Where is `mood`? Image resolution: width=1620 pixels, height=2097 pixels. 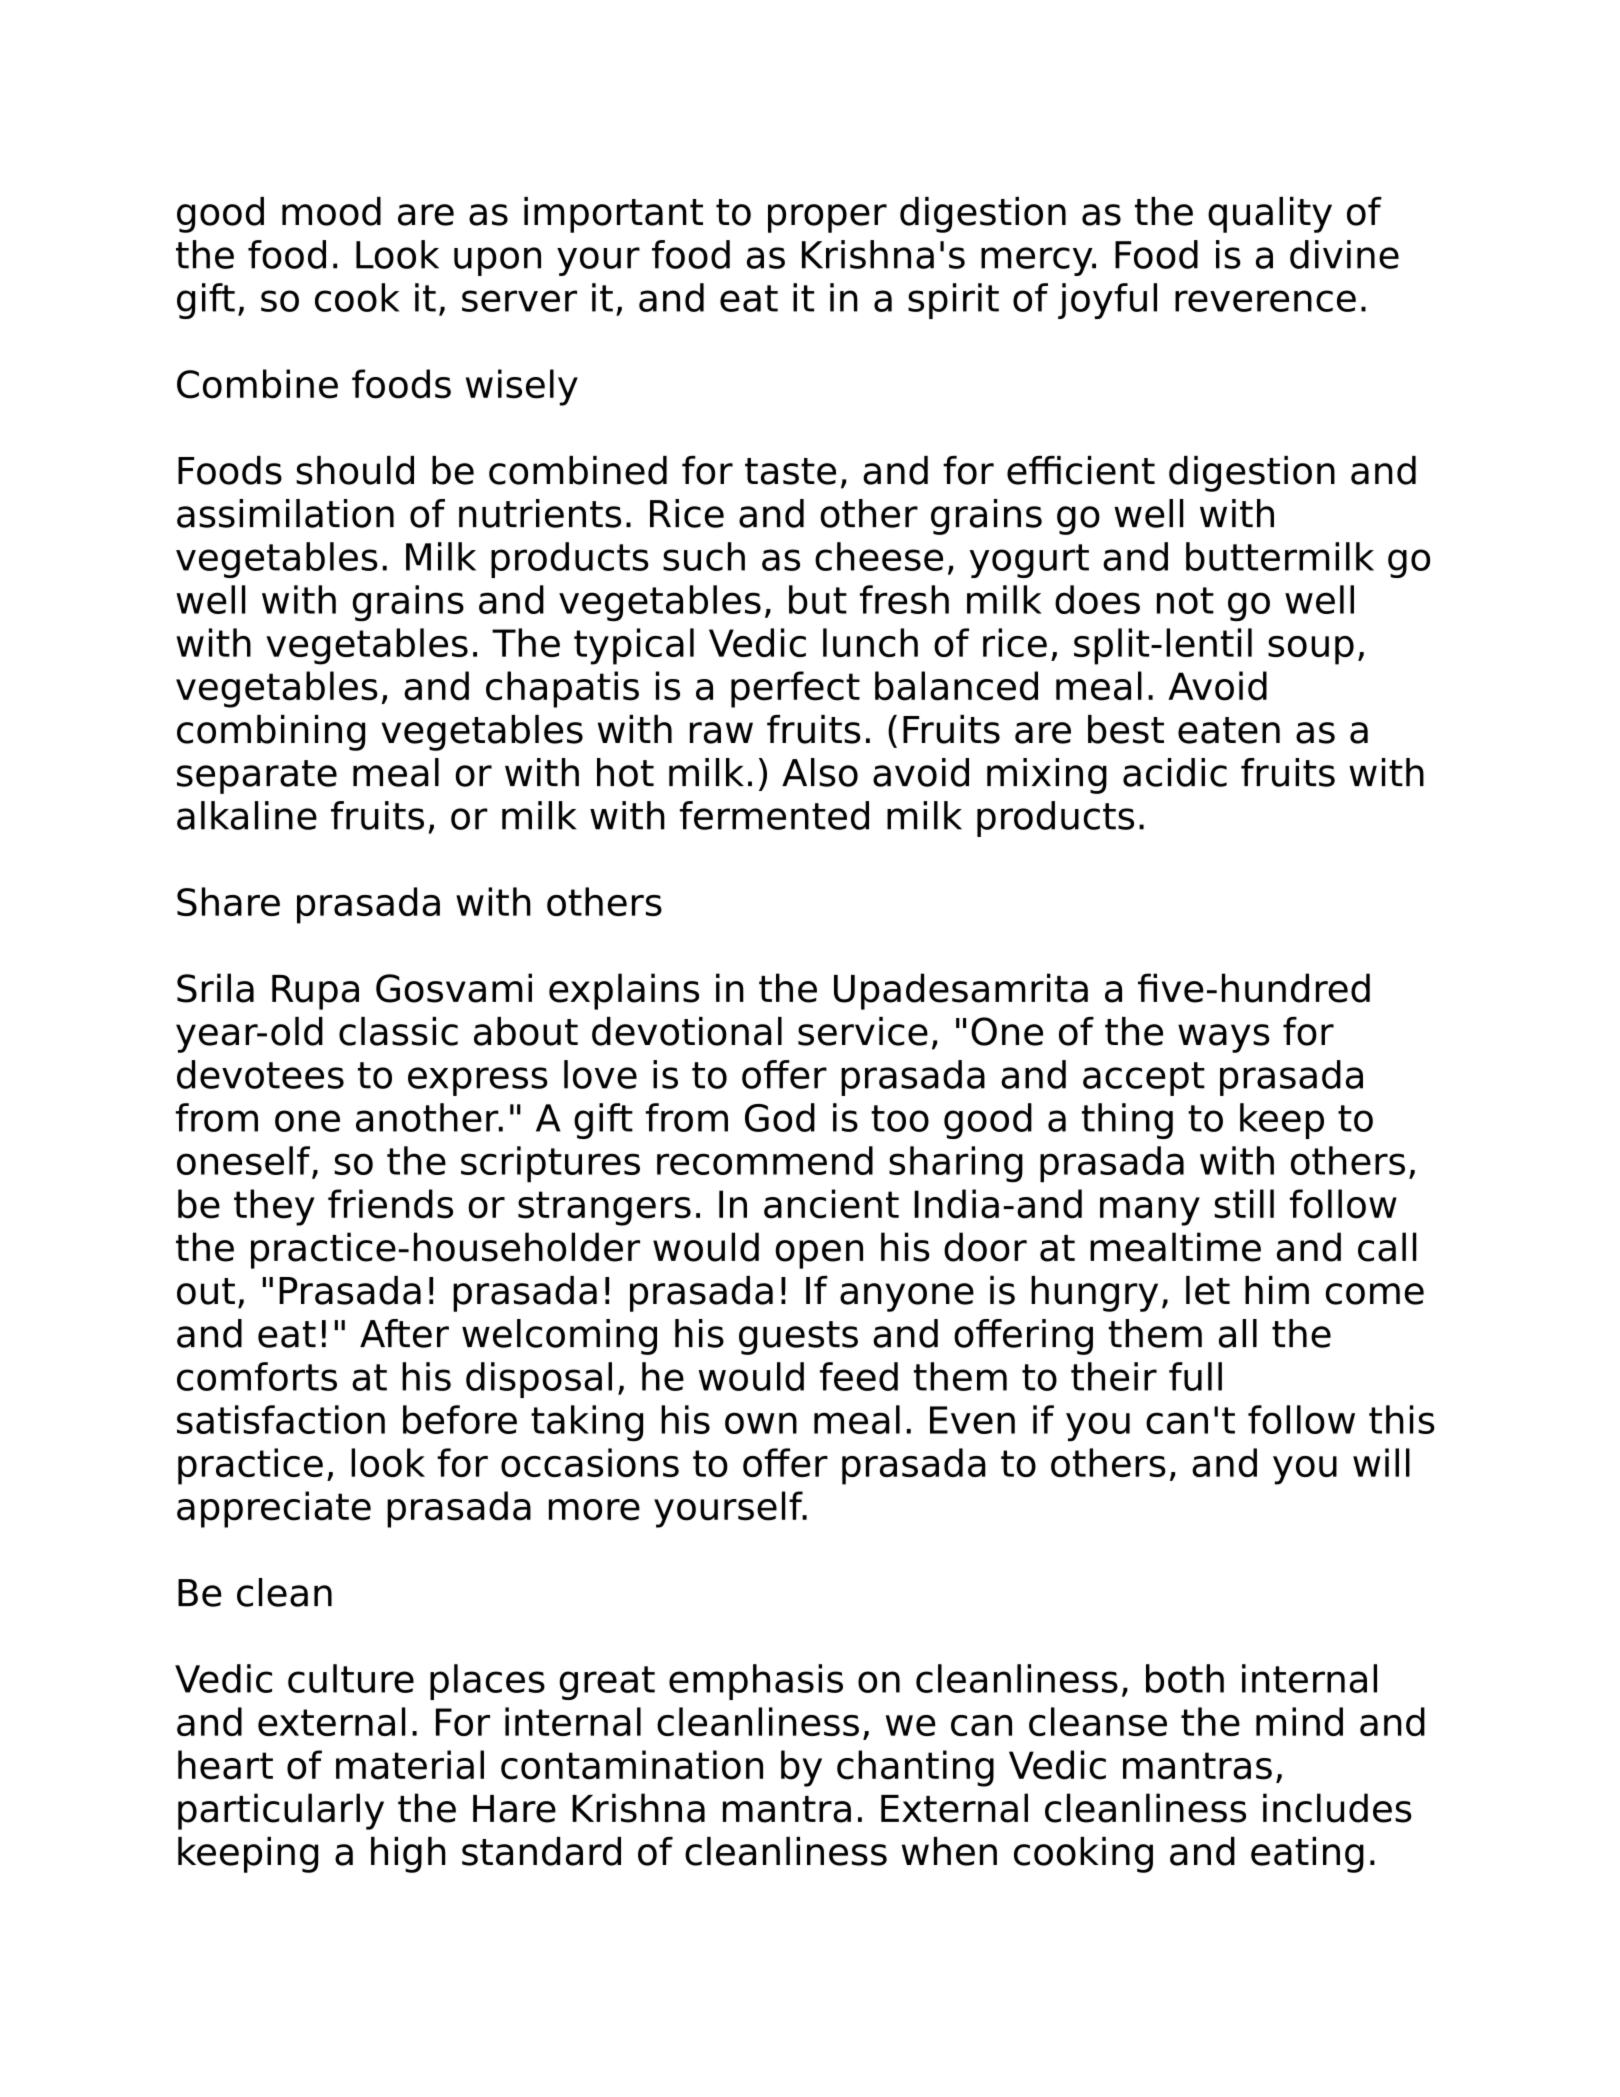
mood is located at coordinates (331, 211).
